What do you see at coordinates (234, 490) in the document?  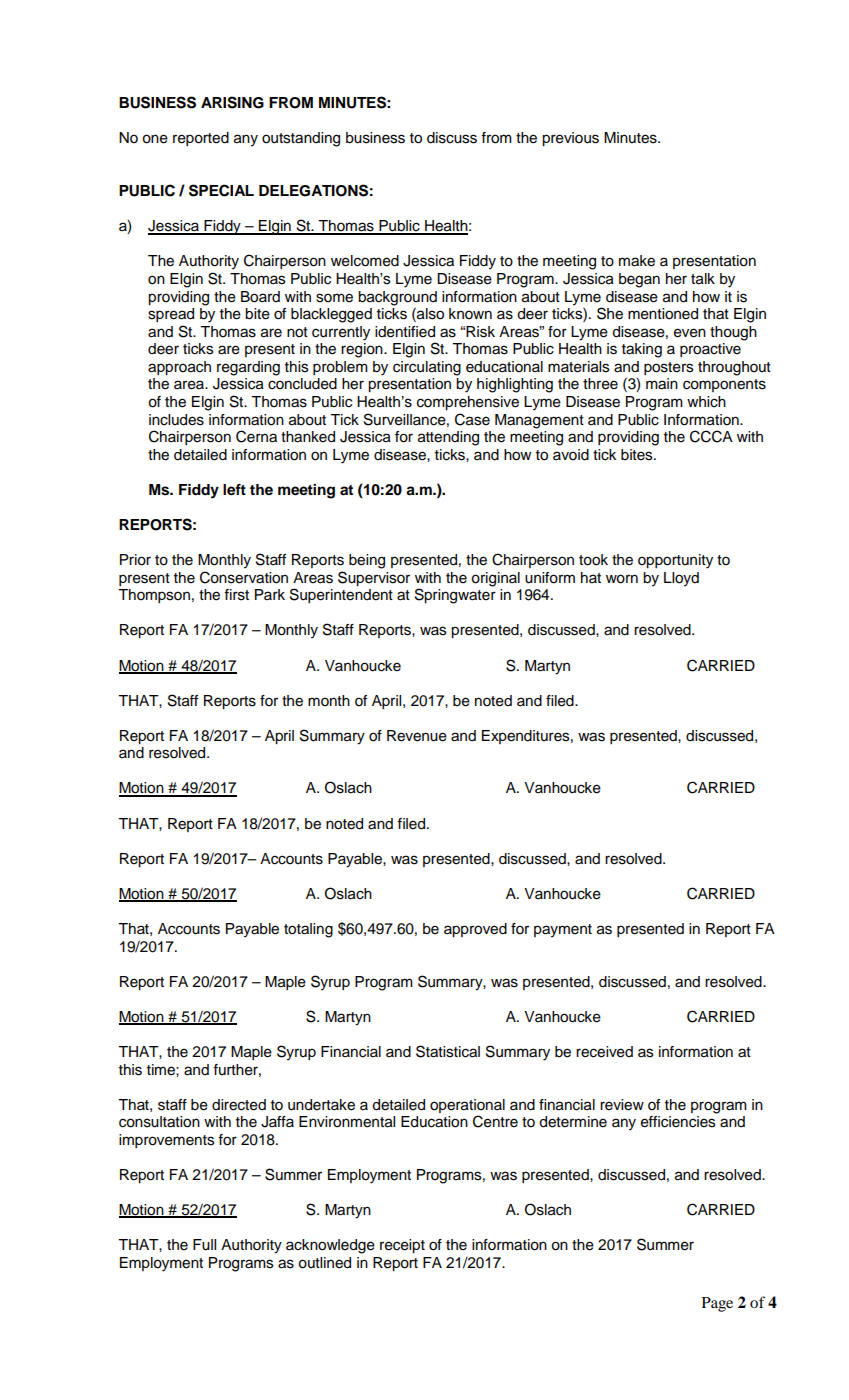 I see `left` at bounding box center [234, 490].
